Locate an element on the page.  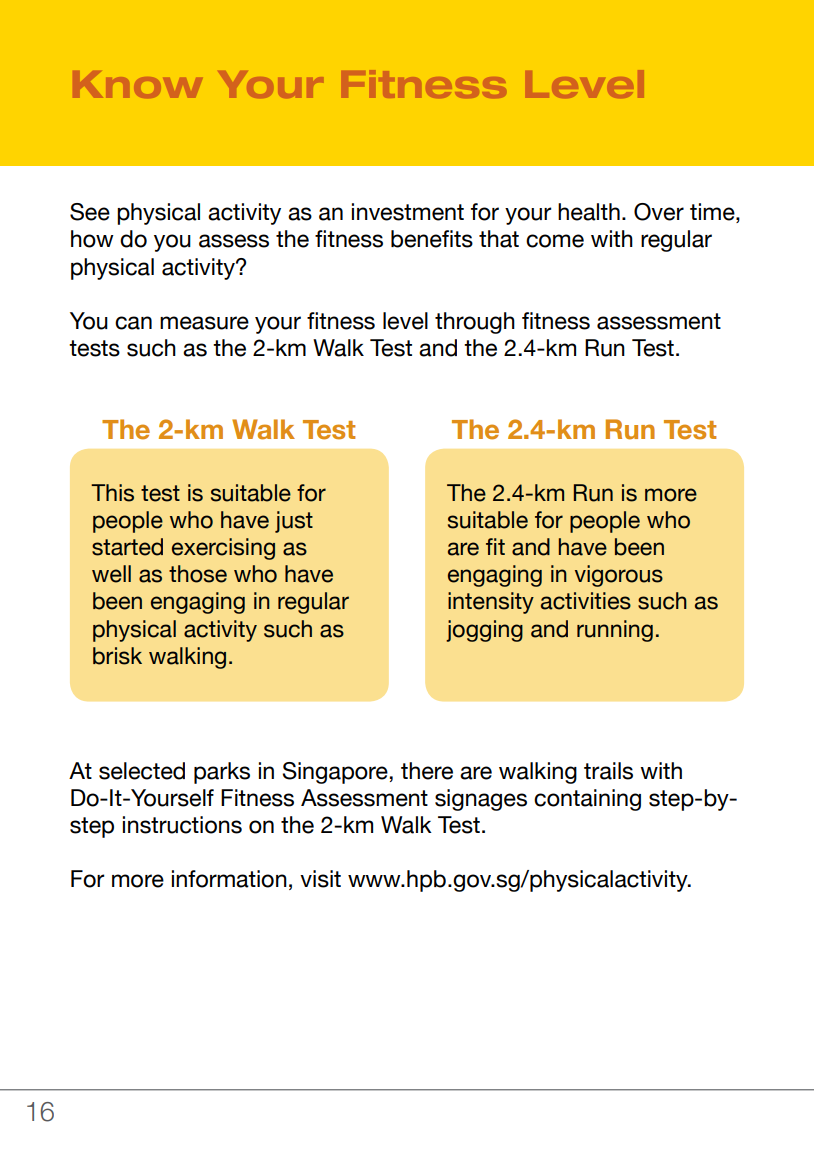
vigorous is located at coordinates (619, 576).
